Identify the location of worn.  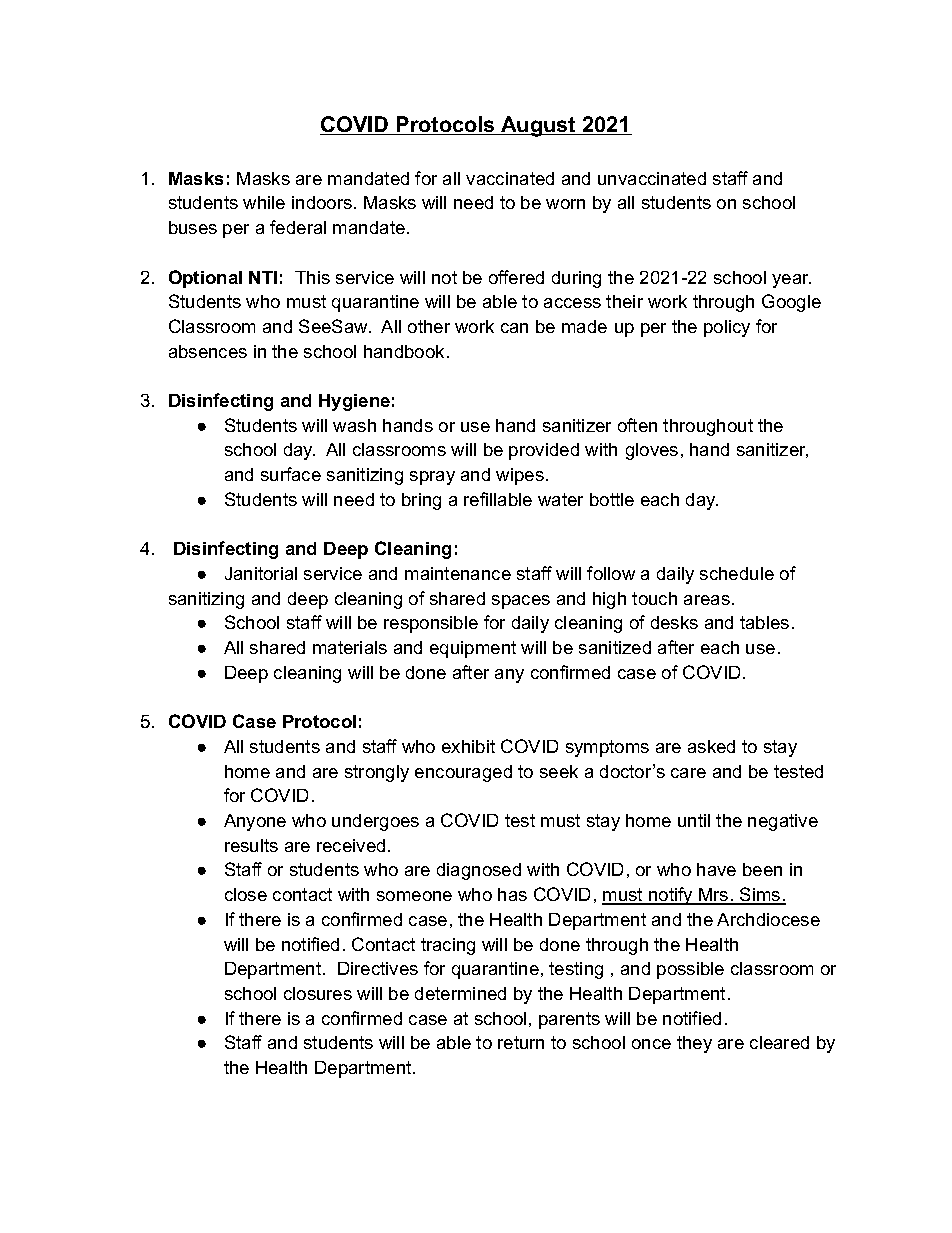
(565, 204).
